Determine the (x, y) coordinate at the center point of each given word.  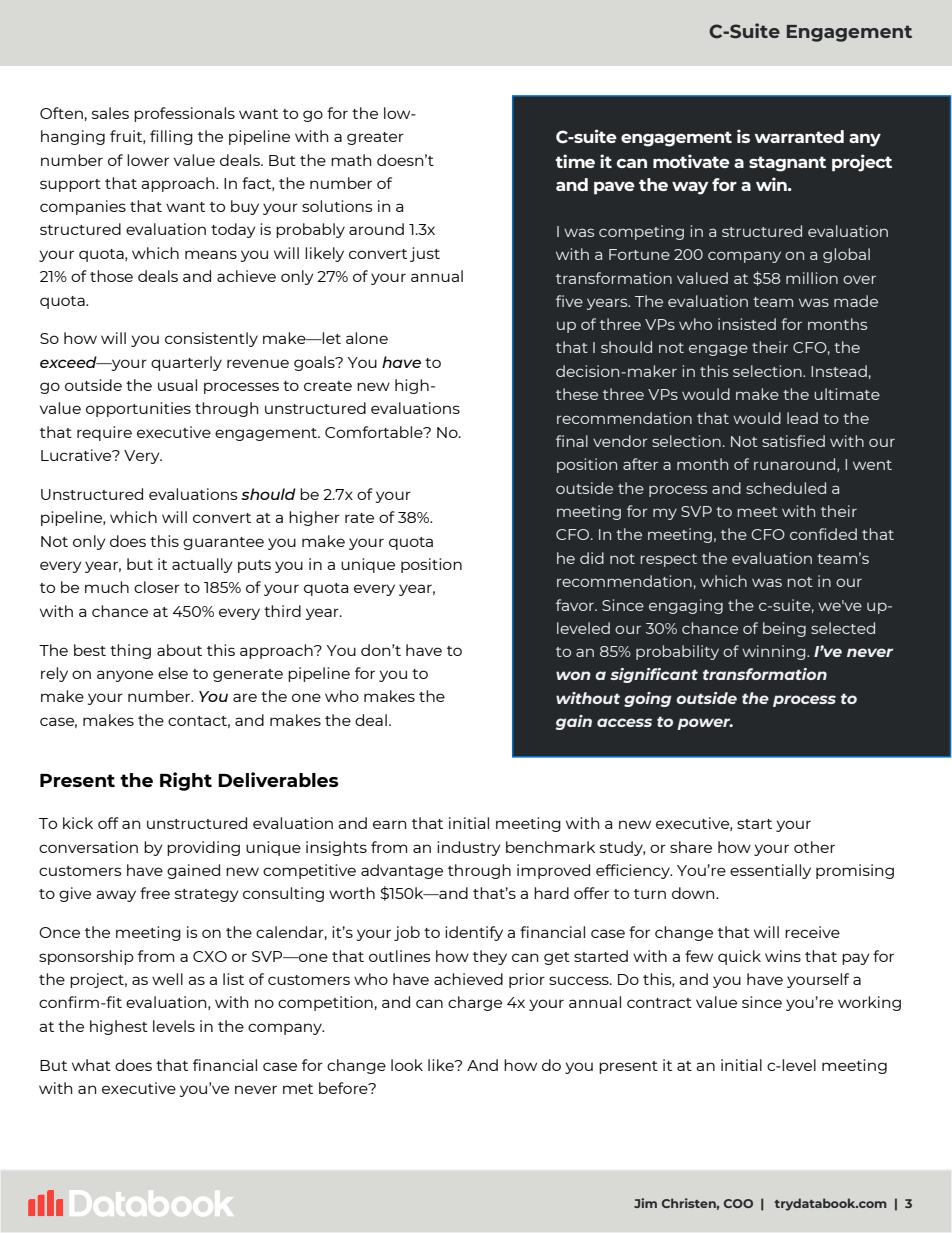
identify (474, 933)
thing (130, 651)
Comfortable (375, 432)
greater (375, 138)
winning (775, 652)
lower (148, 160)
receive (812, 932)
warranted (799, 136)
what (91, 1065)
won (573, 675)
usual (177, 385)
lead (802, 418)
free (155, 893)
